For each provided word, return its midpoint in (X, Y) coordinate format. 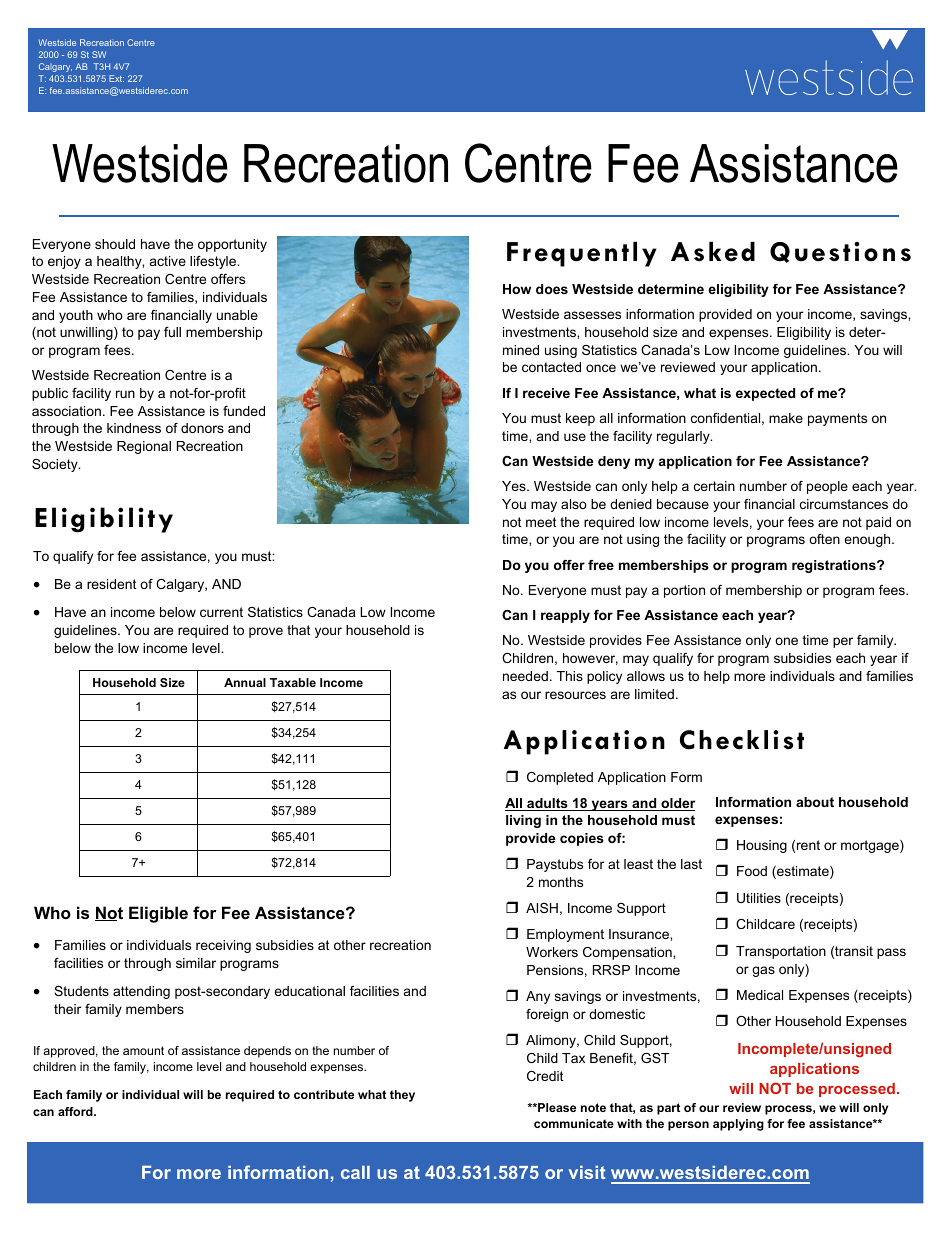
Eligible (158, 914)
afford (76, 1111)
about (815, 802)
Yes (515, 486)
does (552, 289)
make (786, 418)
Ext (116, 78)
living (523, 821)
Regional (144, 447)
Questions (840, 252)
